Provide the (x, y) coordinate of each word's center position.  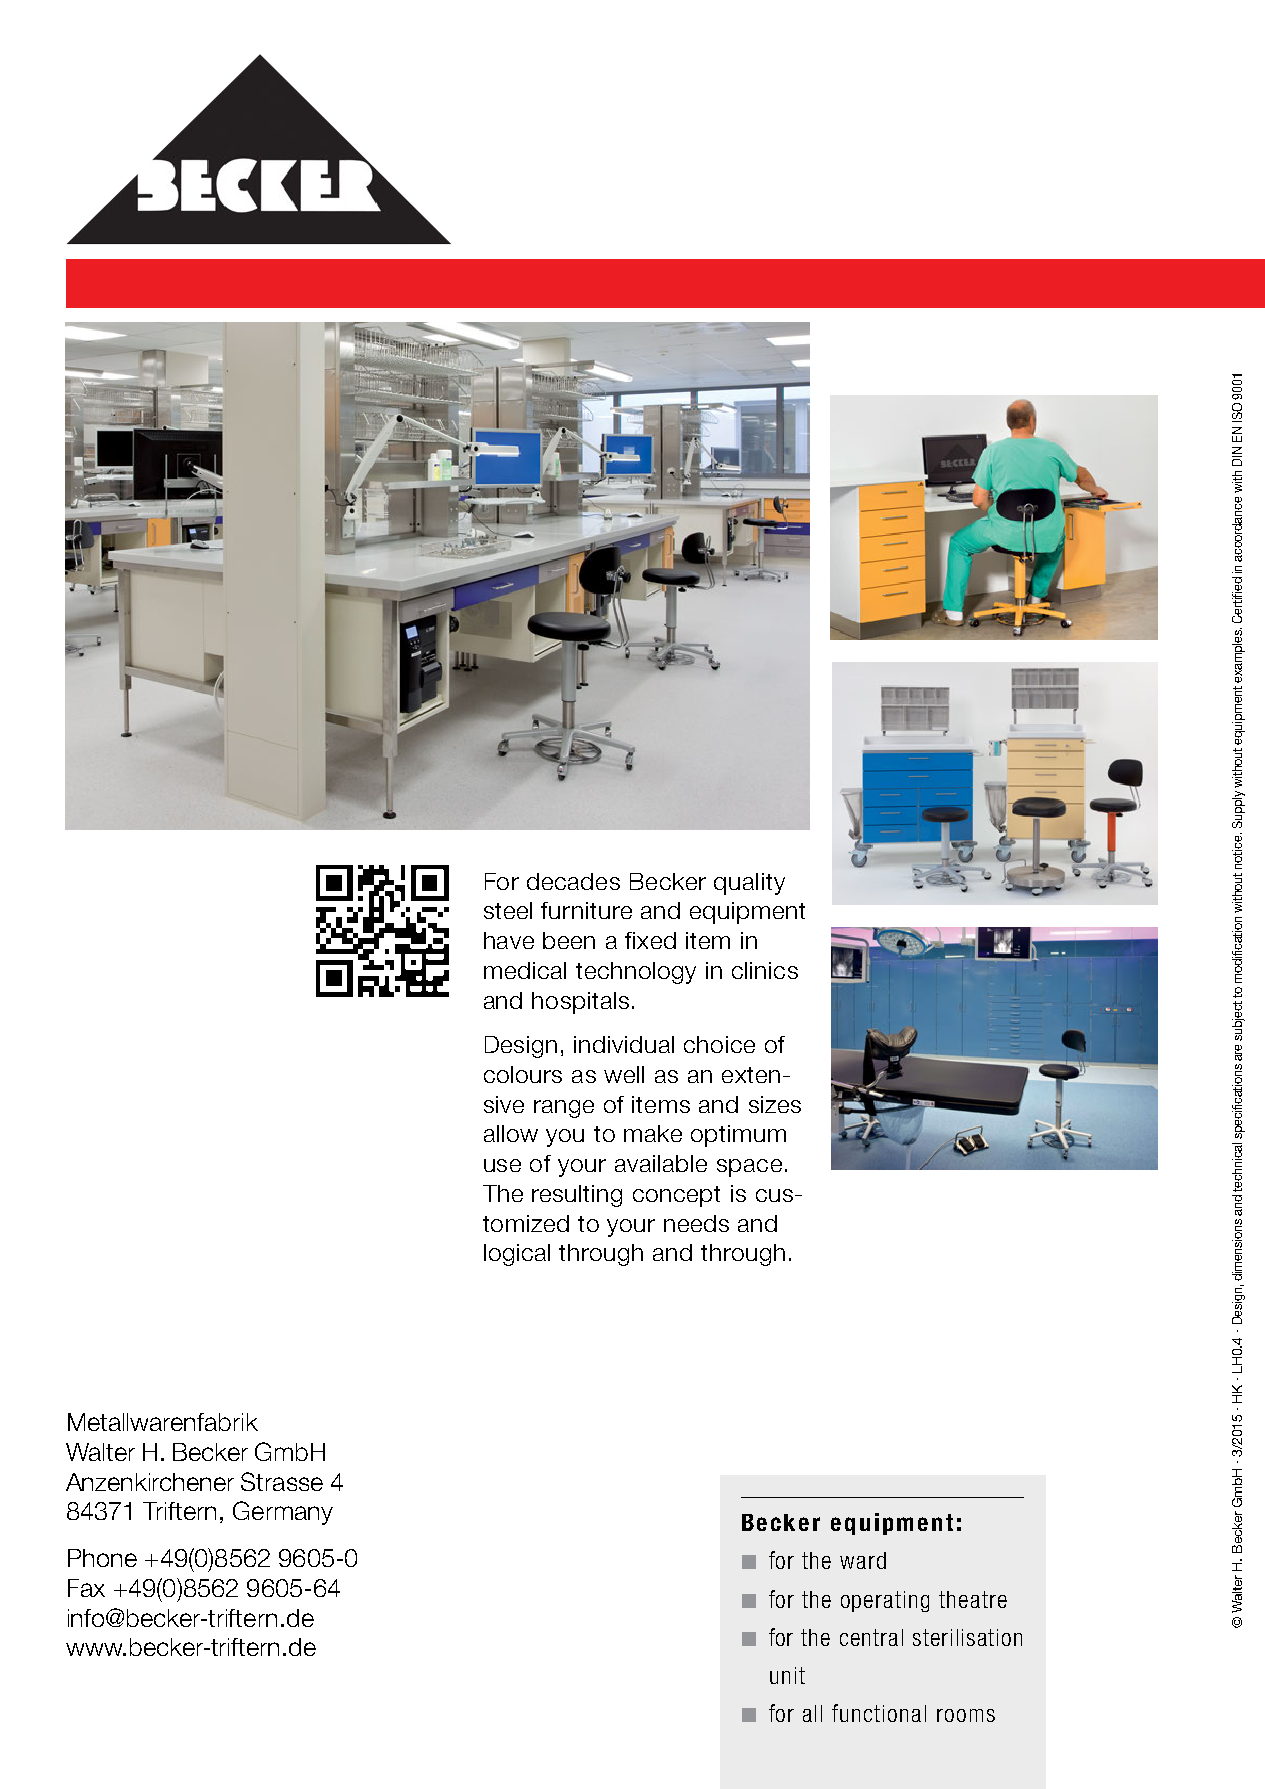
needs (696, 1223)
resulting (577, 1196)
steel (508, 910)
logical (517, 1255)
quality (749, 884)
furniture (586, 910)
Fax (86, 1588)
